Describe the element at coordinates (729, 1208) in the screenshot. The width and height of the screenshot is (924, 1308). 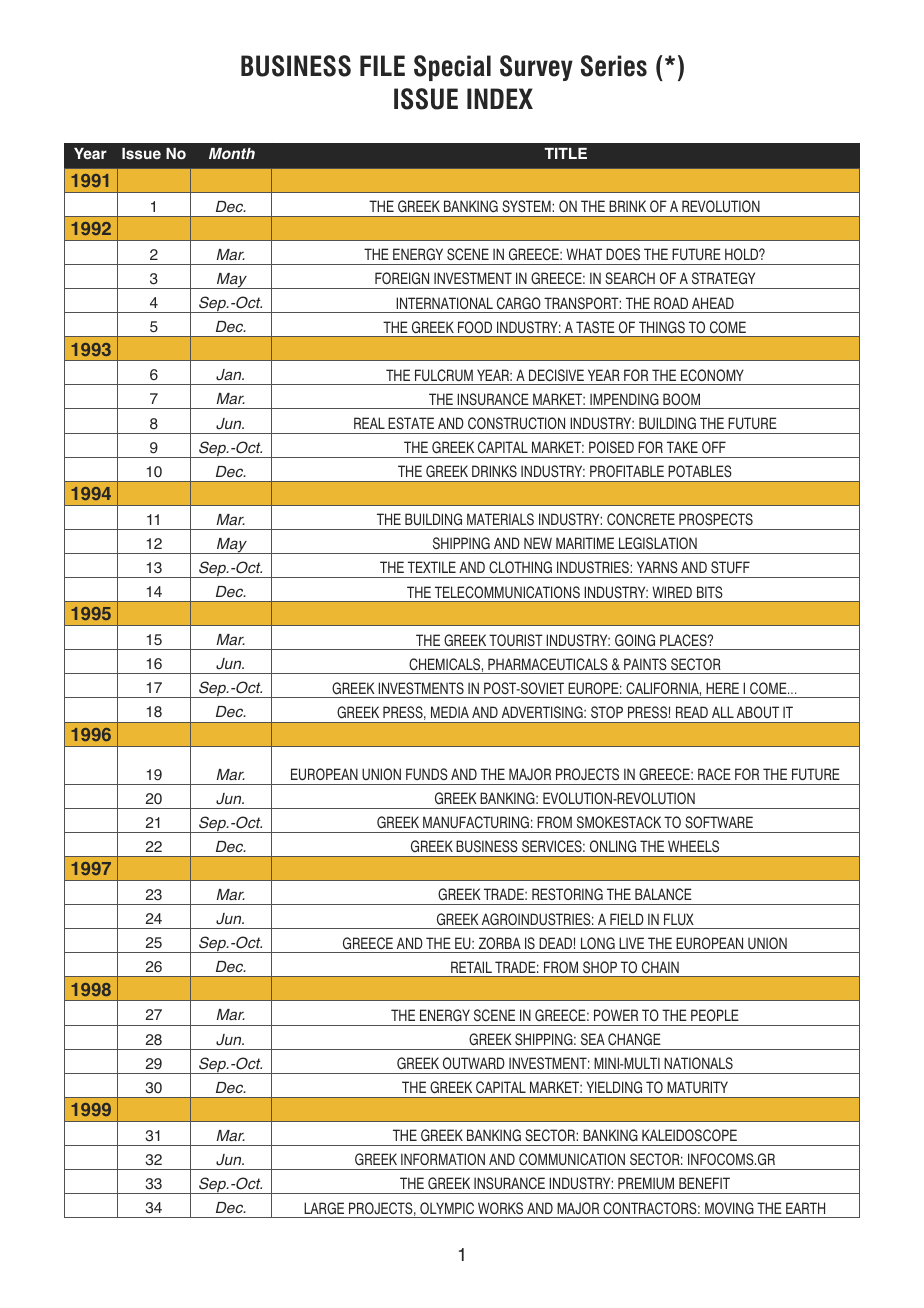
I see `MOVING` at that location.
